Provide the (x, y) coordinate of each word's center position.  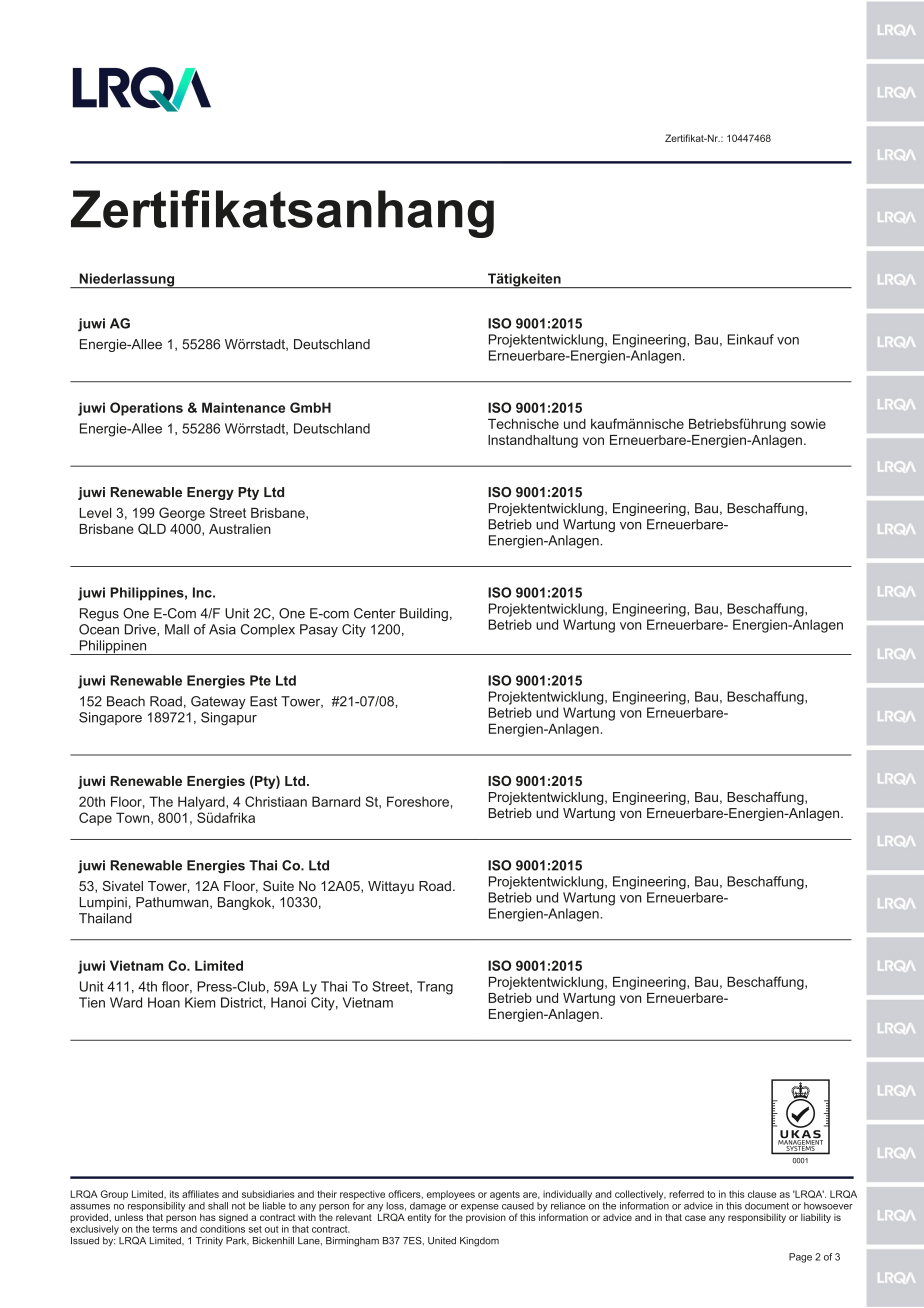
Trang (435, 988)
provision (486, 1217)
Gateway (218, 702)
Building (424, 614)
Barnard (336, 801)
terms (164, 1229)
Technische (523, 424)
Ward (126, 1002)
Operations (146, 409)
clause (762, 1194)
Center (375, 613)
